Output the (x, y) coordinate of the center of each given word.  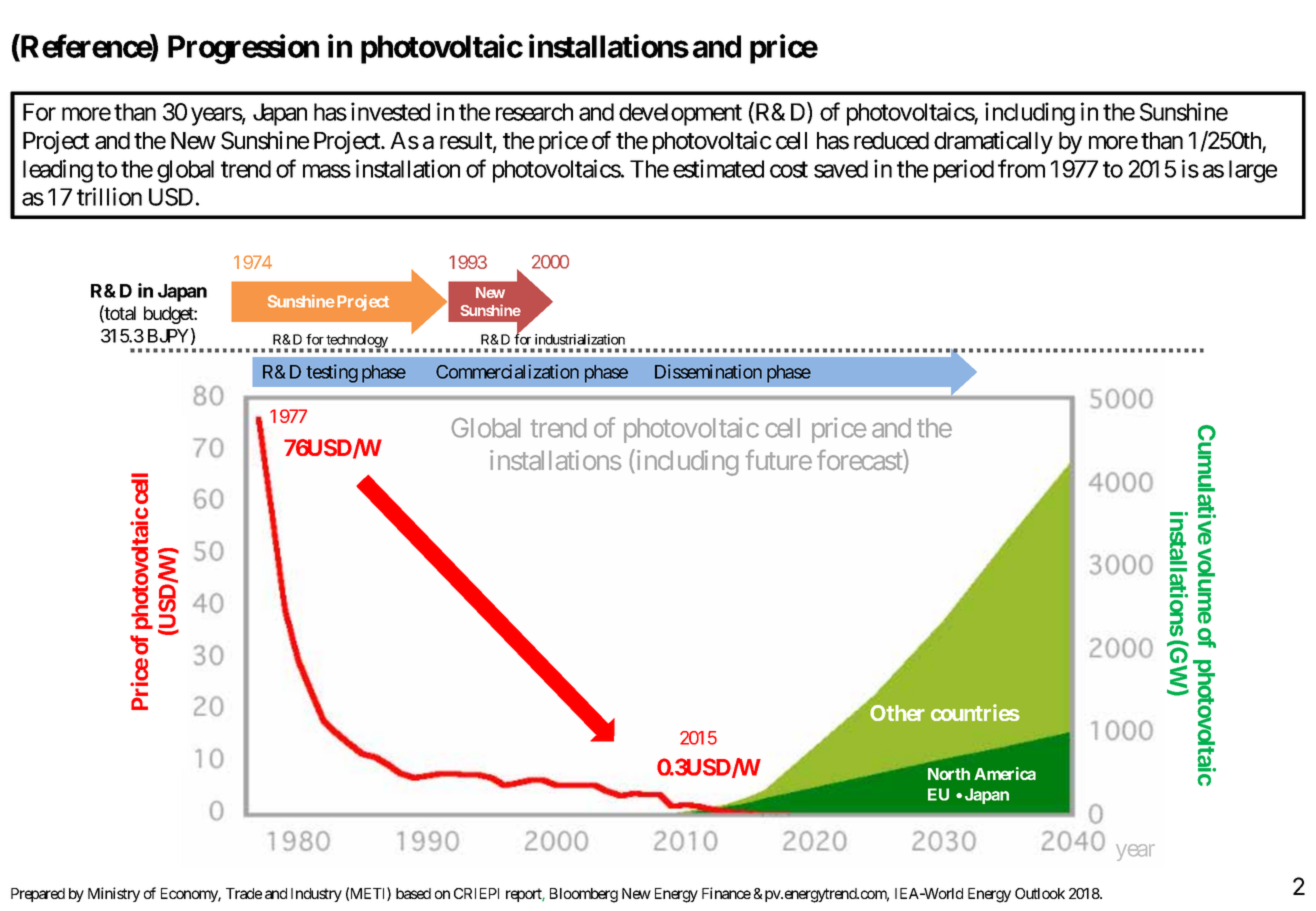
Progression (243, 49)
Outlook (1040, 893)
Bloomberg (584, 895)
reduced (891, 141)
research (534, 112)
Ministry (114, 894)
